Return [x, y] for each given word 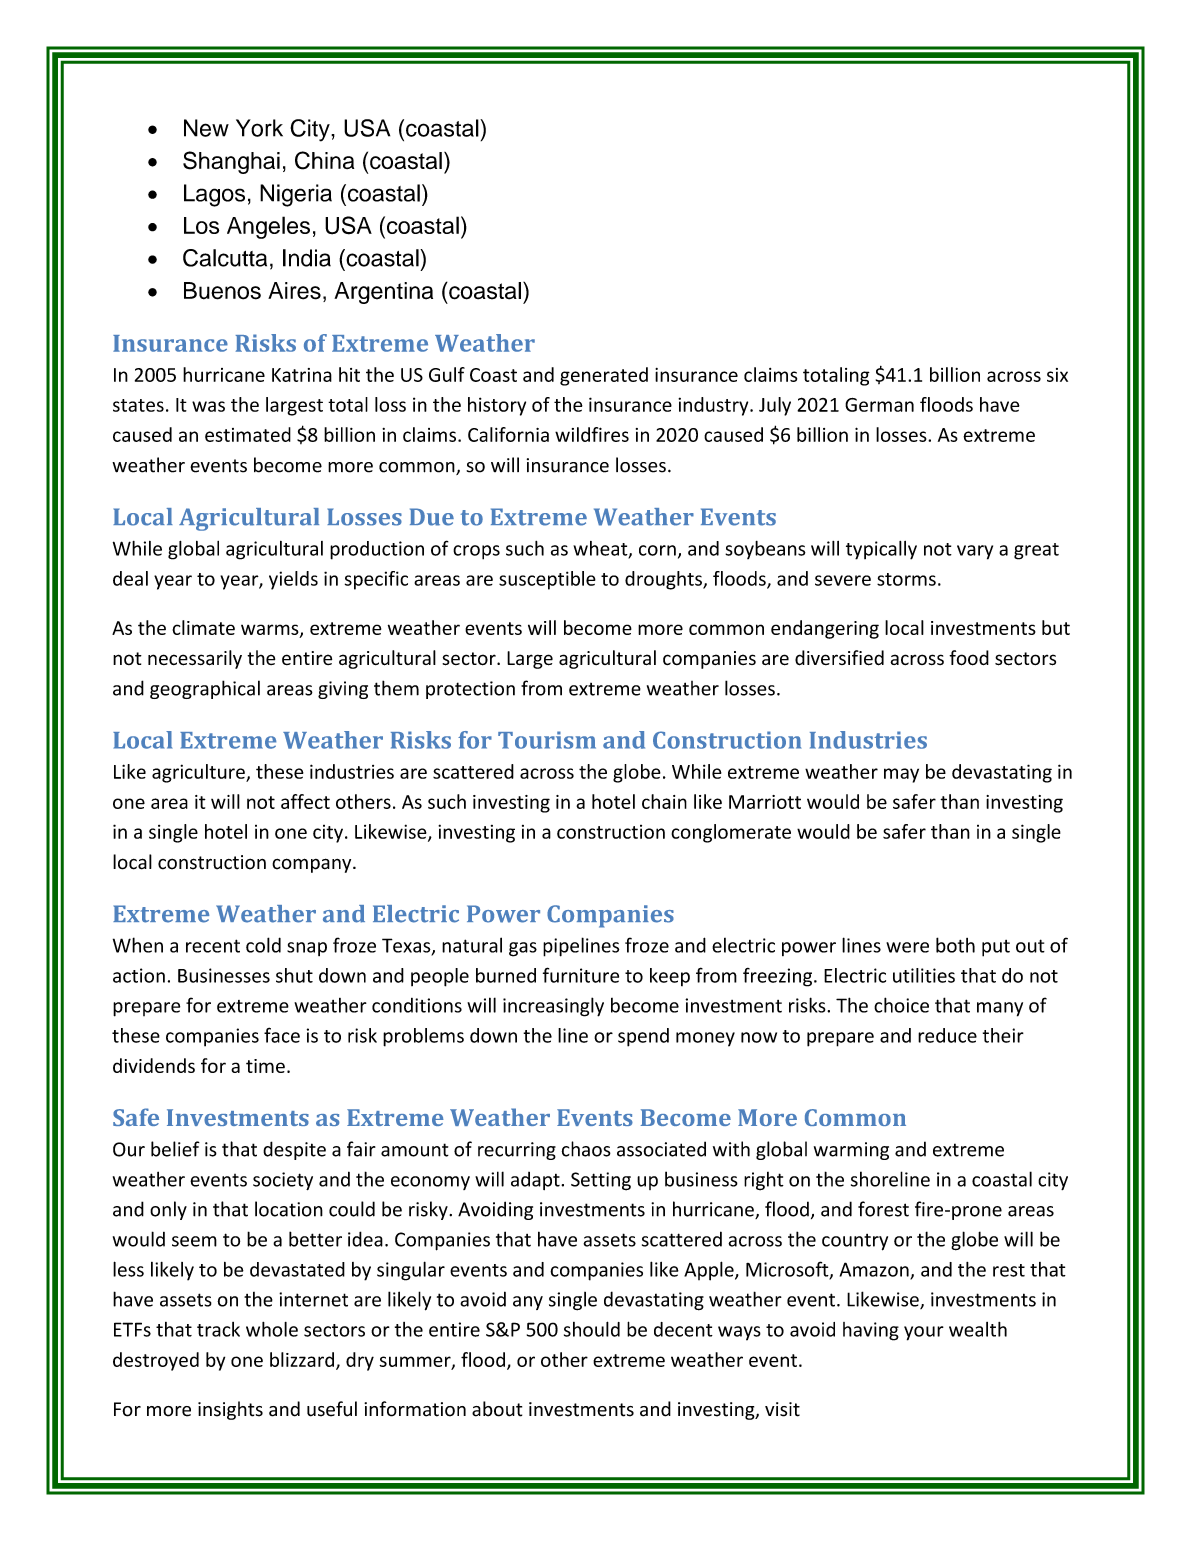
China [324, 160]
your [924, 1333]
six [1057, 375]
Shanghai [231, 162]
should [592, 1329]
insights [230, 1410]
